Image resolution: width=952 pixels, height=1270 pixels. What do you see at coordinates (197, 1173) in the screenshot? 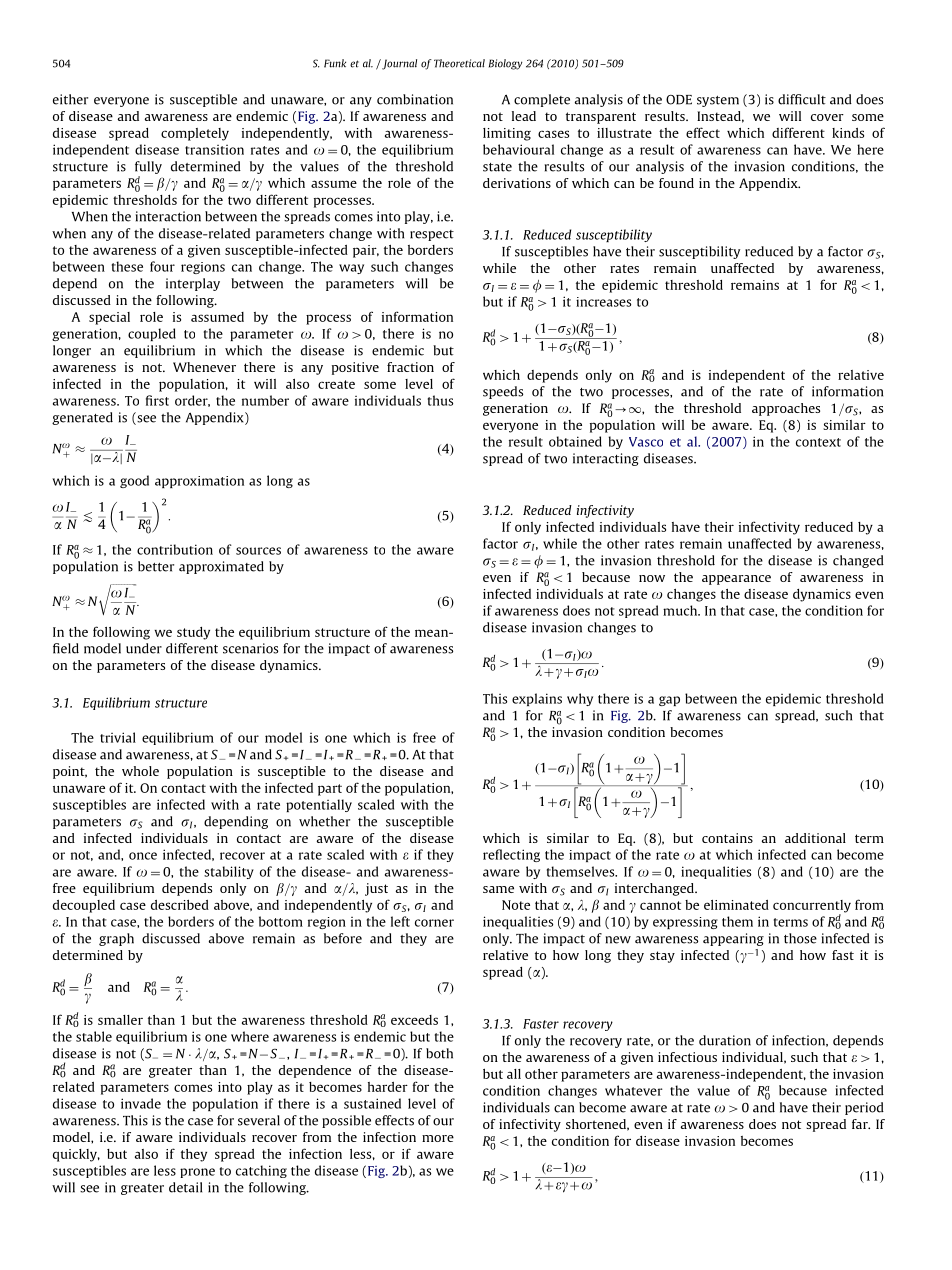
I see `prone` at bounding box center [197, 1173].
